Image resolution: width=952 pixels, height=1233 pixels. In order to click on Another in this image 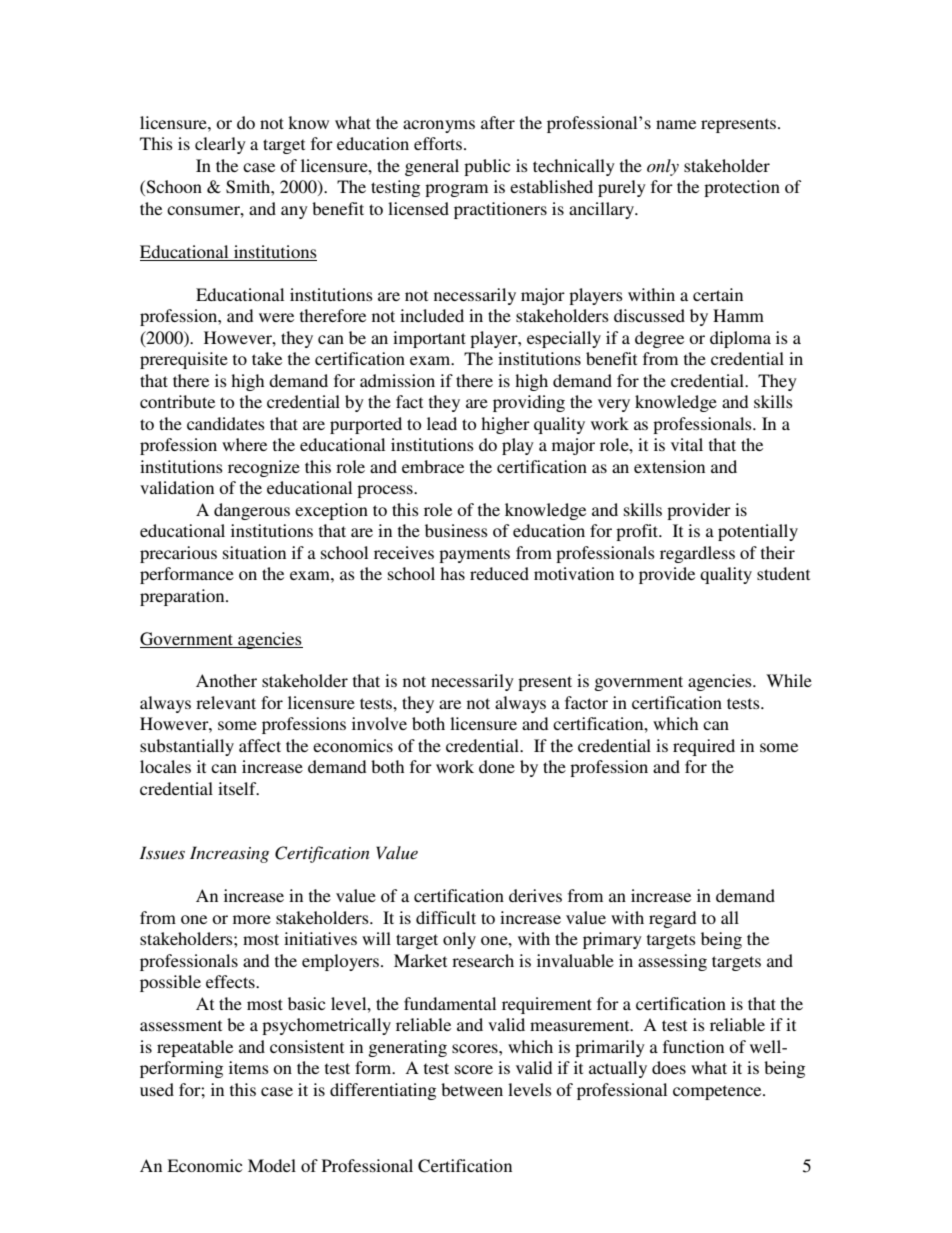, I will do `click(226, 680)`.
